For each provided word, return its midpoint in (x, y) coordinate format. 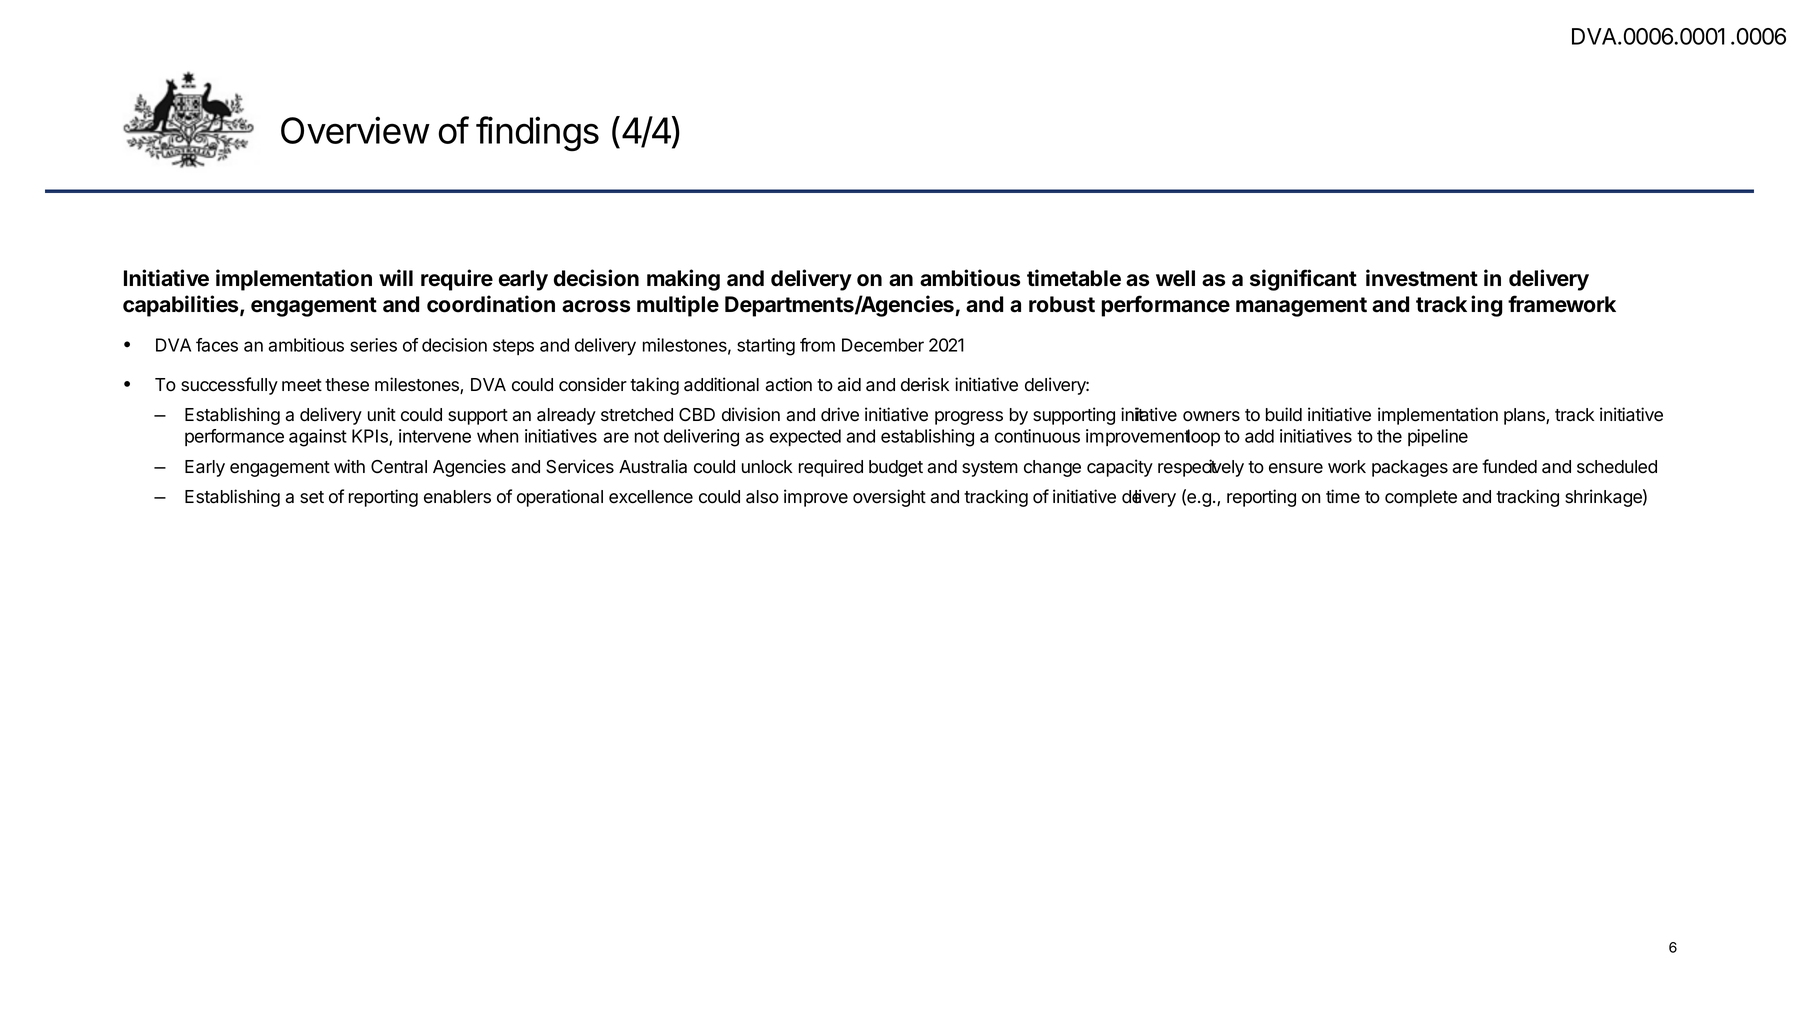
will (396, 277)
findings (537, 134)
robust (1062, 304)
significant (1303, 280)
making (683, 280)
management (1301, 307)
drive (840, 414)
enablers (457, 497)
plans (1525, 416)
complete (1421, 498)
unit (382, 414)
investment (1422, 278)
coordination (491, 304)
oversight (889, 498)
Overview (355, 130)
